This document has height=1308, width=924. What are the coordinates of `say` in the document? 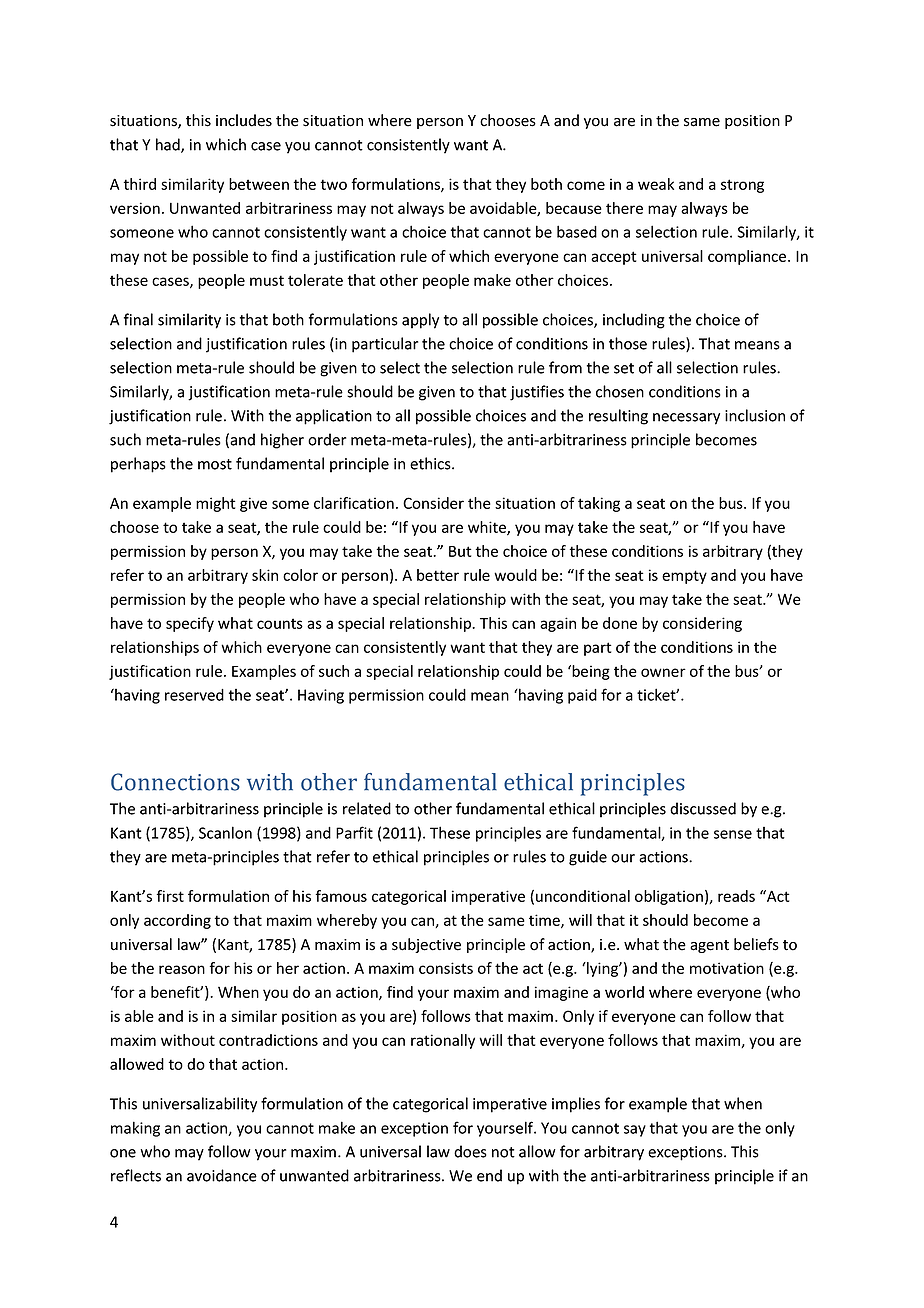 It's located at (635, 1131).
